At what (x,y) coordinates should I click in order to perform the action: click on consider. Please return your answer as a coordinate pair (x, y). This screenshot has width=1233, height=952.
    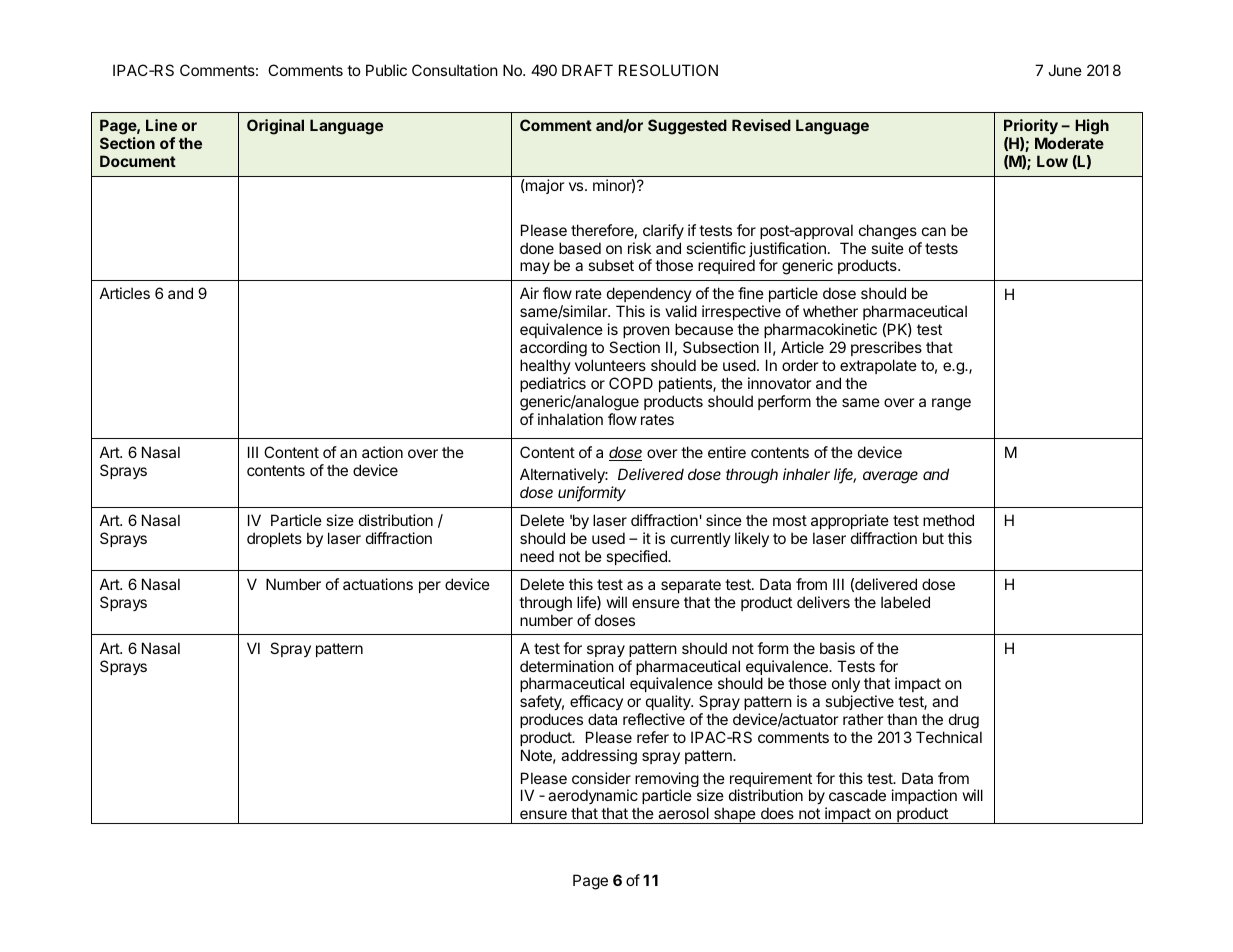
    Looking at the image, I should click on (601, 778).
